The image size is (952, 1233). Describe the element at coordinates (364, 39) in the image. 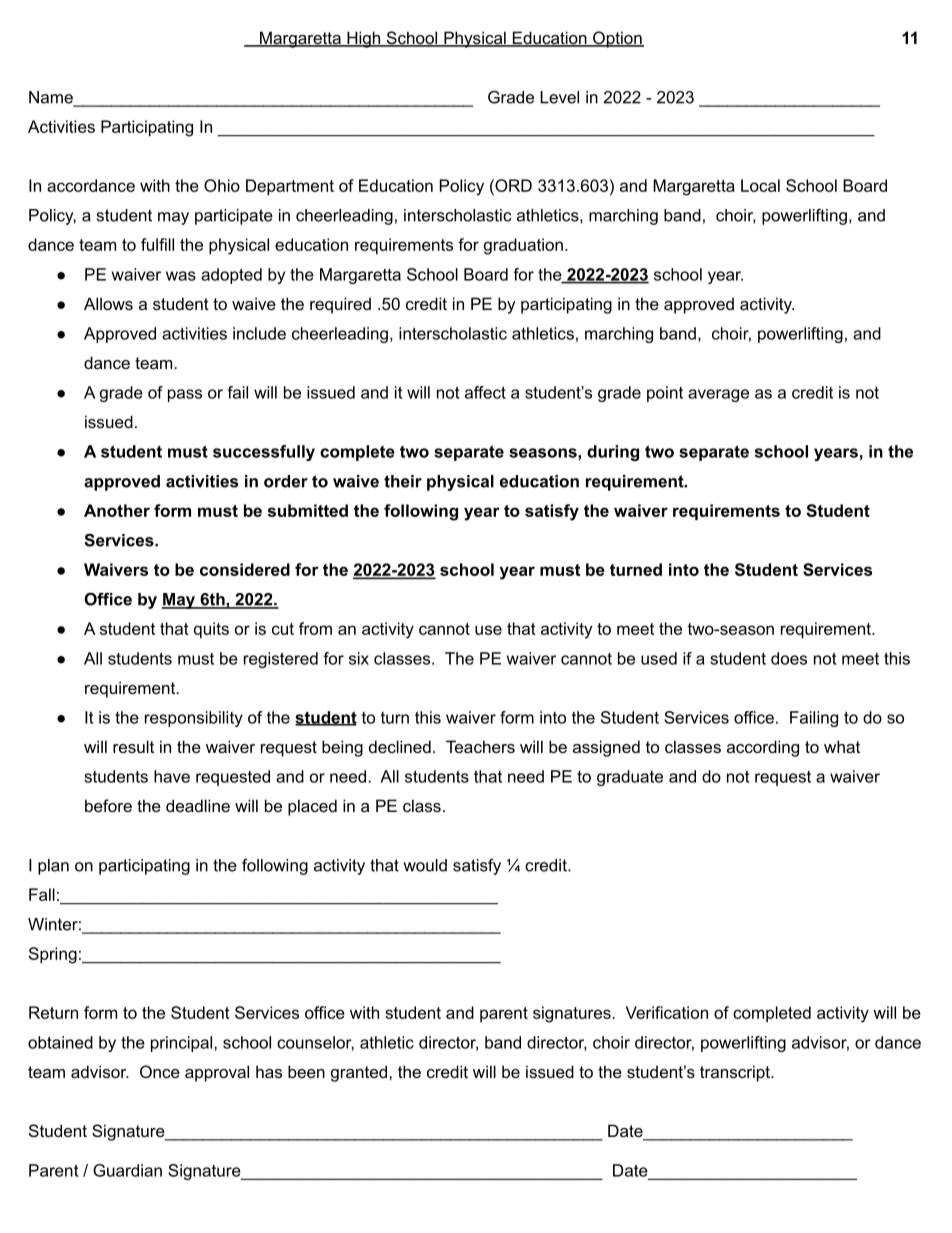

I see `High` at that location.
